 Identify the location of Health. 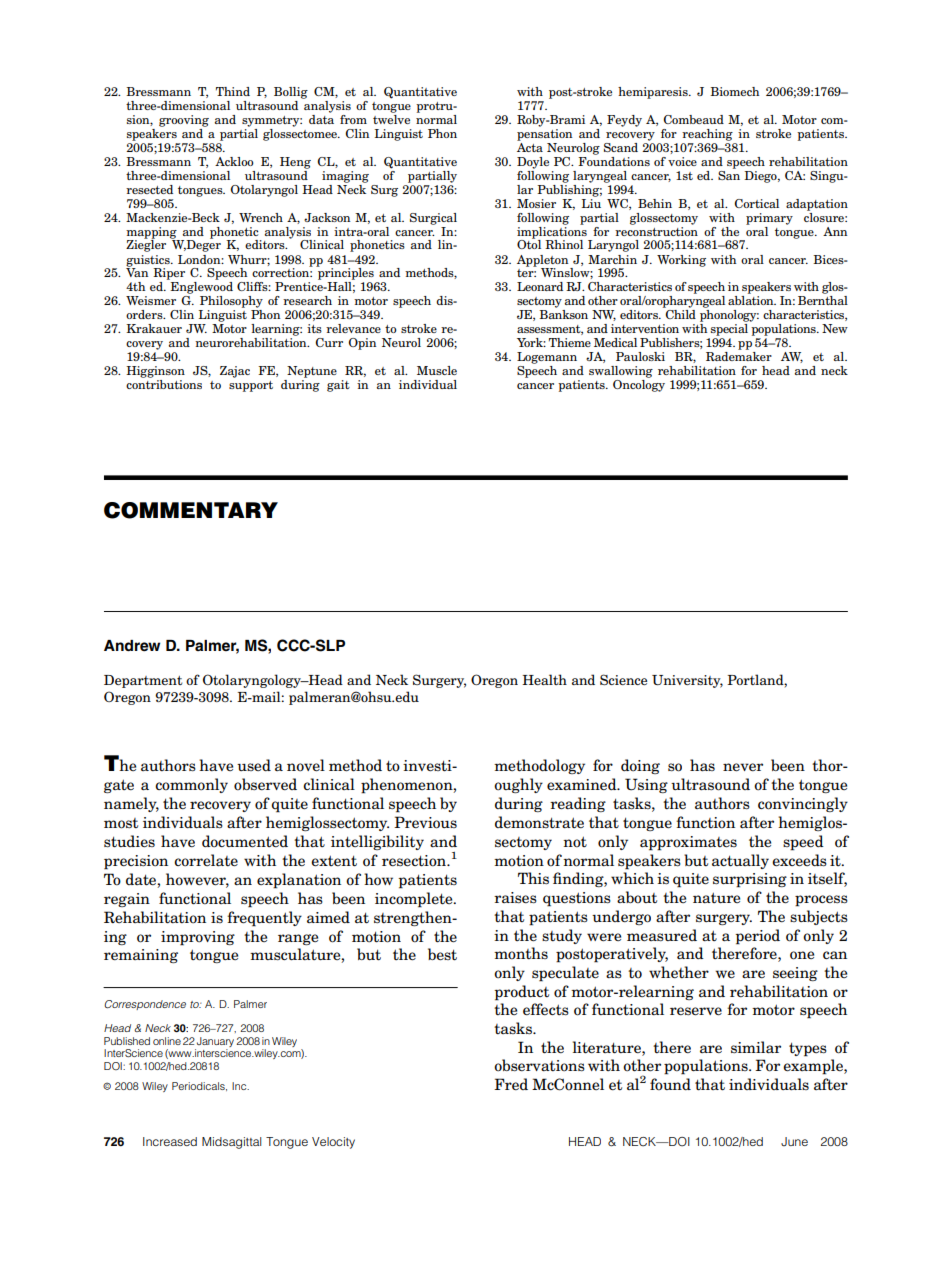
(544, 679).
